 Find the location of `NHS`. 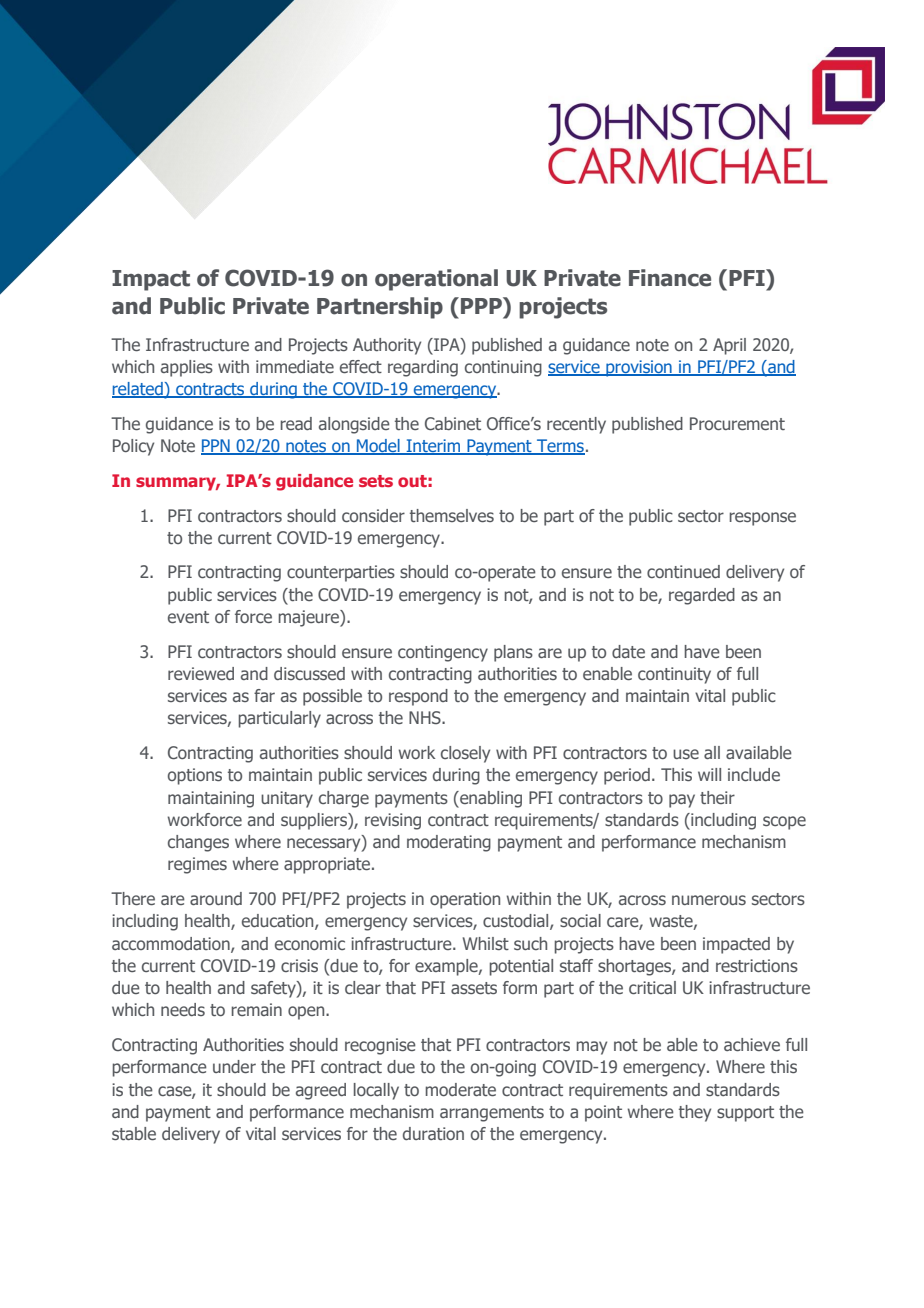

NHS is located at coordinates (426, 717).
